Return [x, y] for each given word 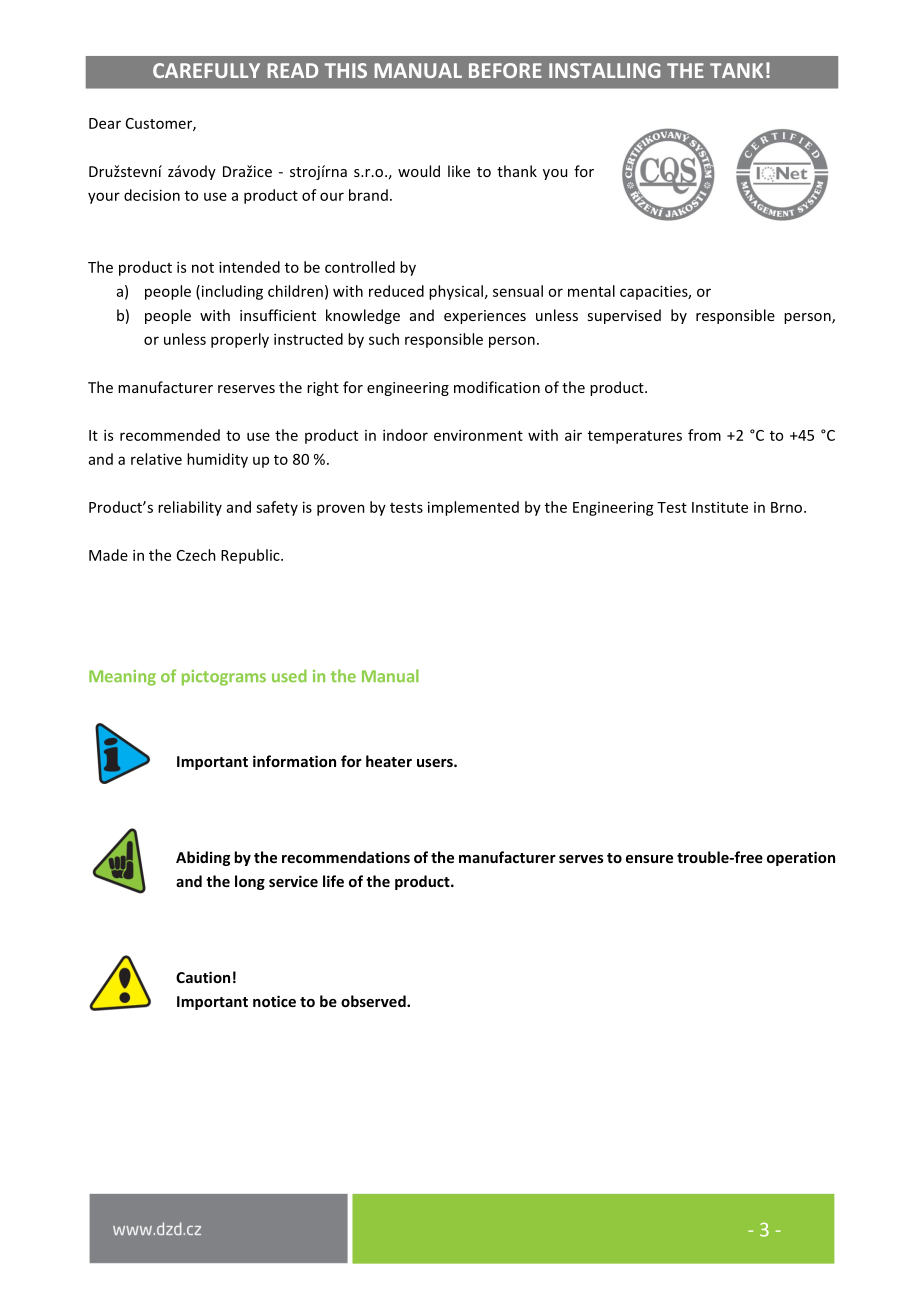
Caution [203, 977]
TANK [736, 70]
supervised [624, 316]
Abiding [203, 858]
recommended [170, 435]
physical [456, 292]
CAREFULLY [206, 70]
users [436, 763]
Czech [196, 555]
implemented [473, 508]
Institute [720, 507]
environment [478, 435]
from [704, 435]
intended [249, 267]
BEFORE [505, 70]
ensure [649, 859]
